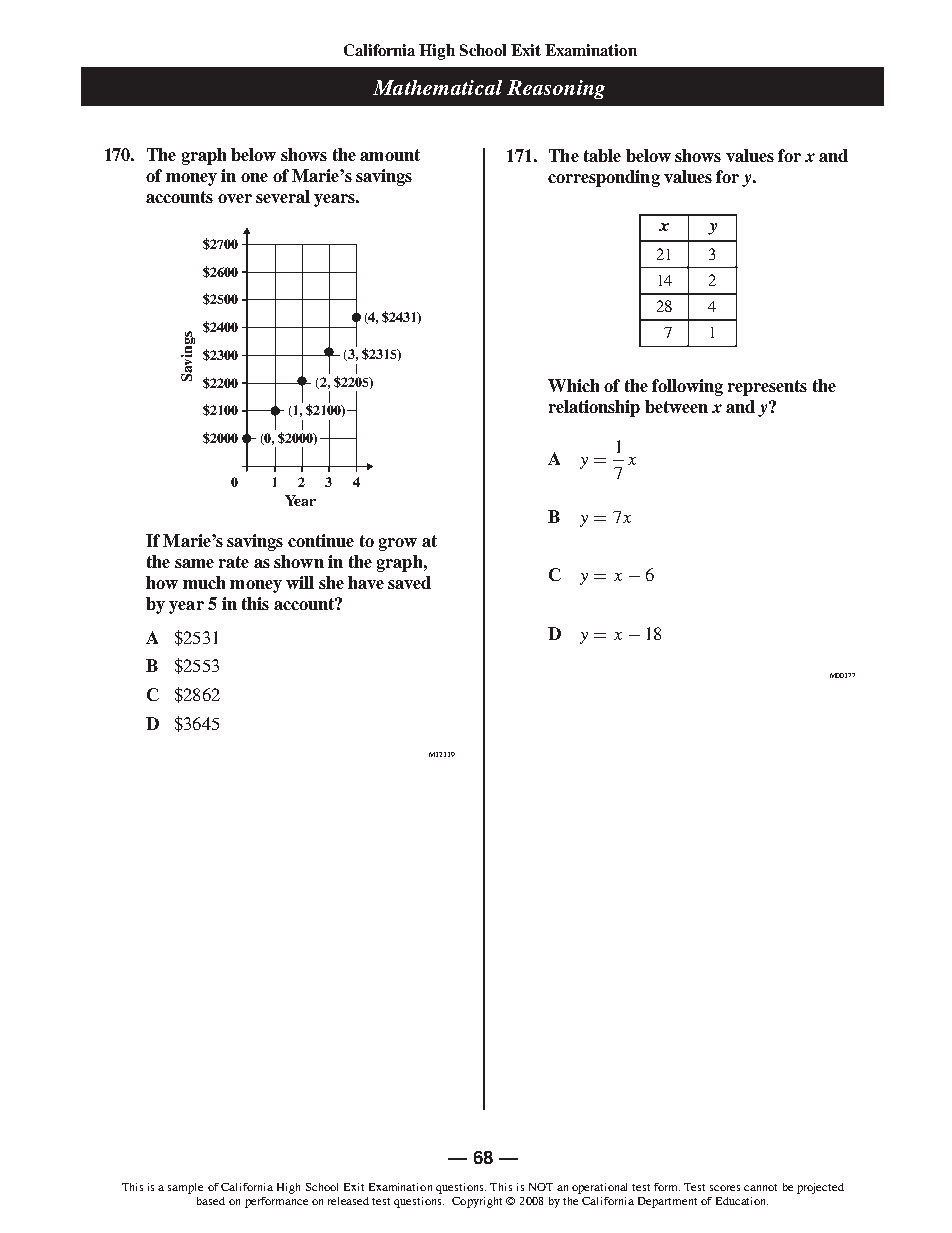  What do you see at coordinates (321, 540) in the page?
I see `continue` at bounding box center [321, 540].
